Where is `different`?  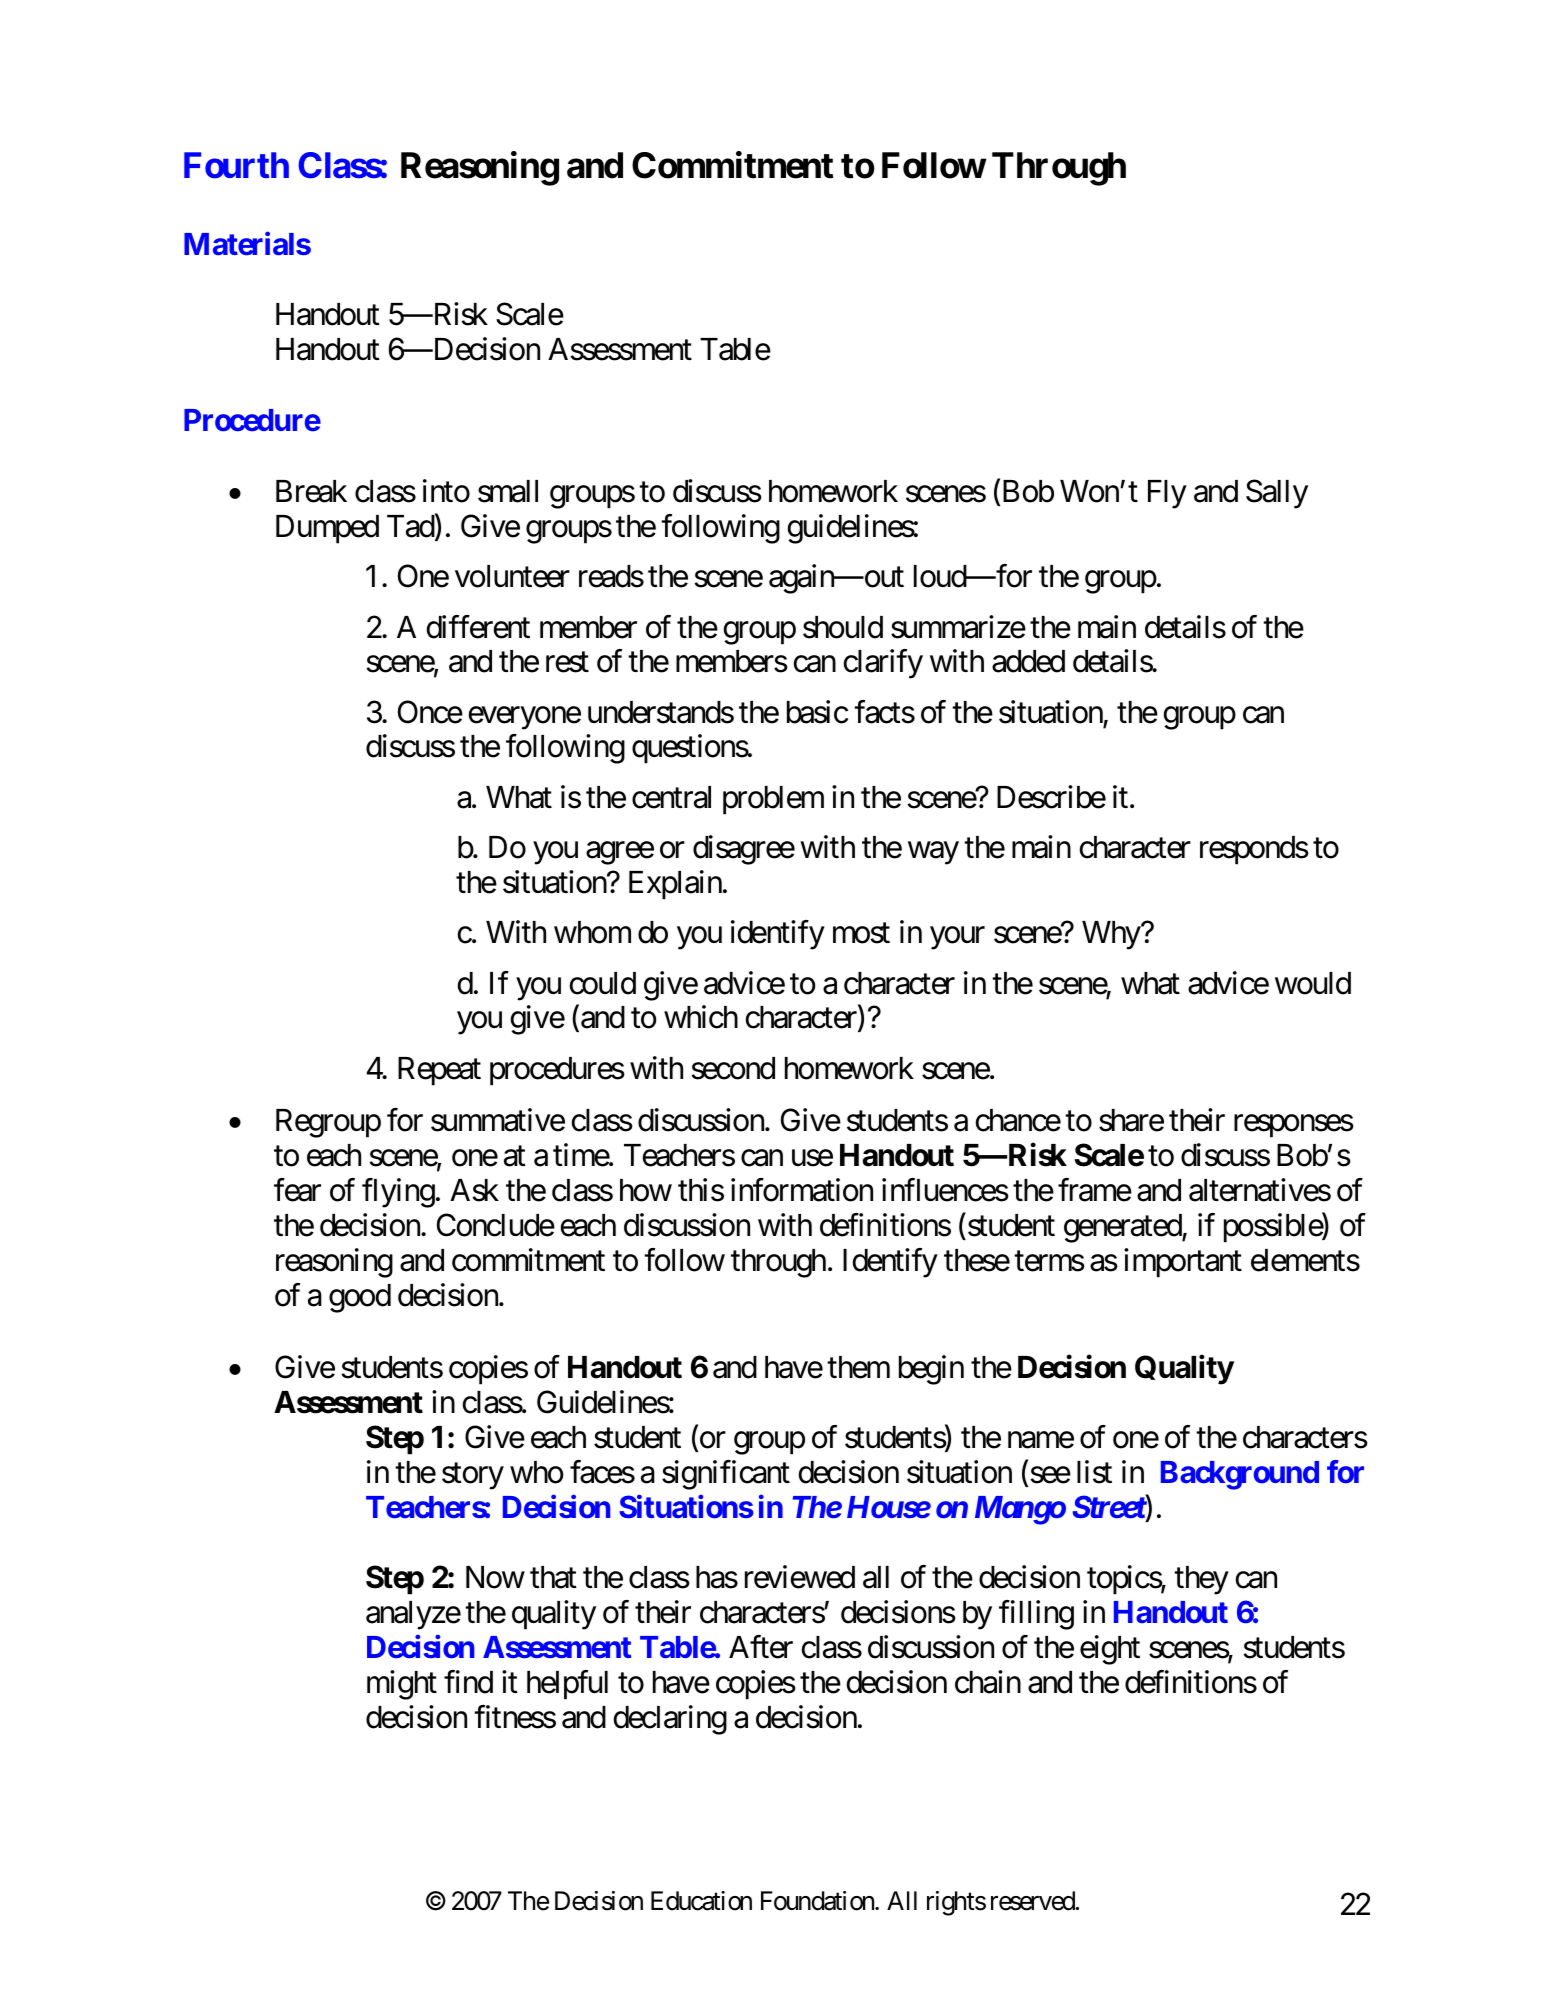 different is located at coordinates (478, 627).
